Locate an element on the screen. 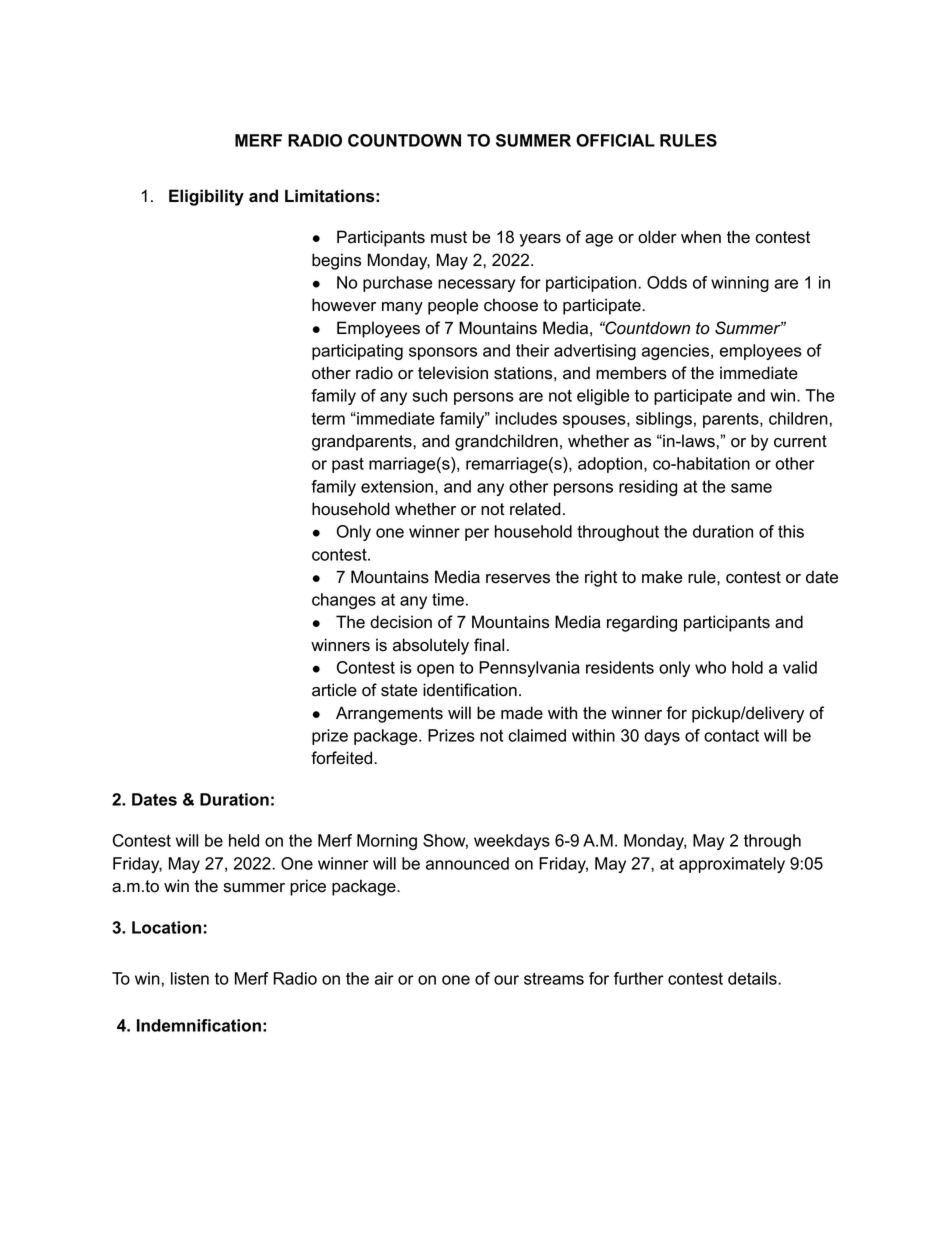  must is located at coordinates (449, 237).
